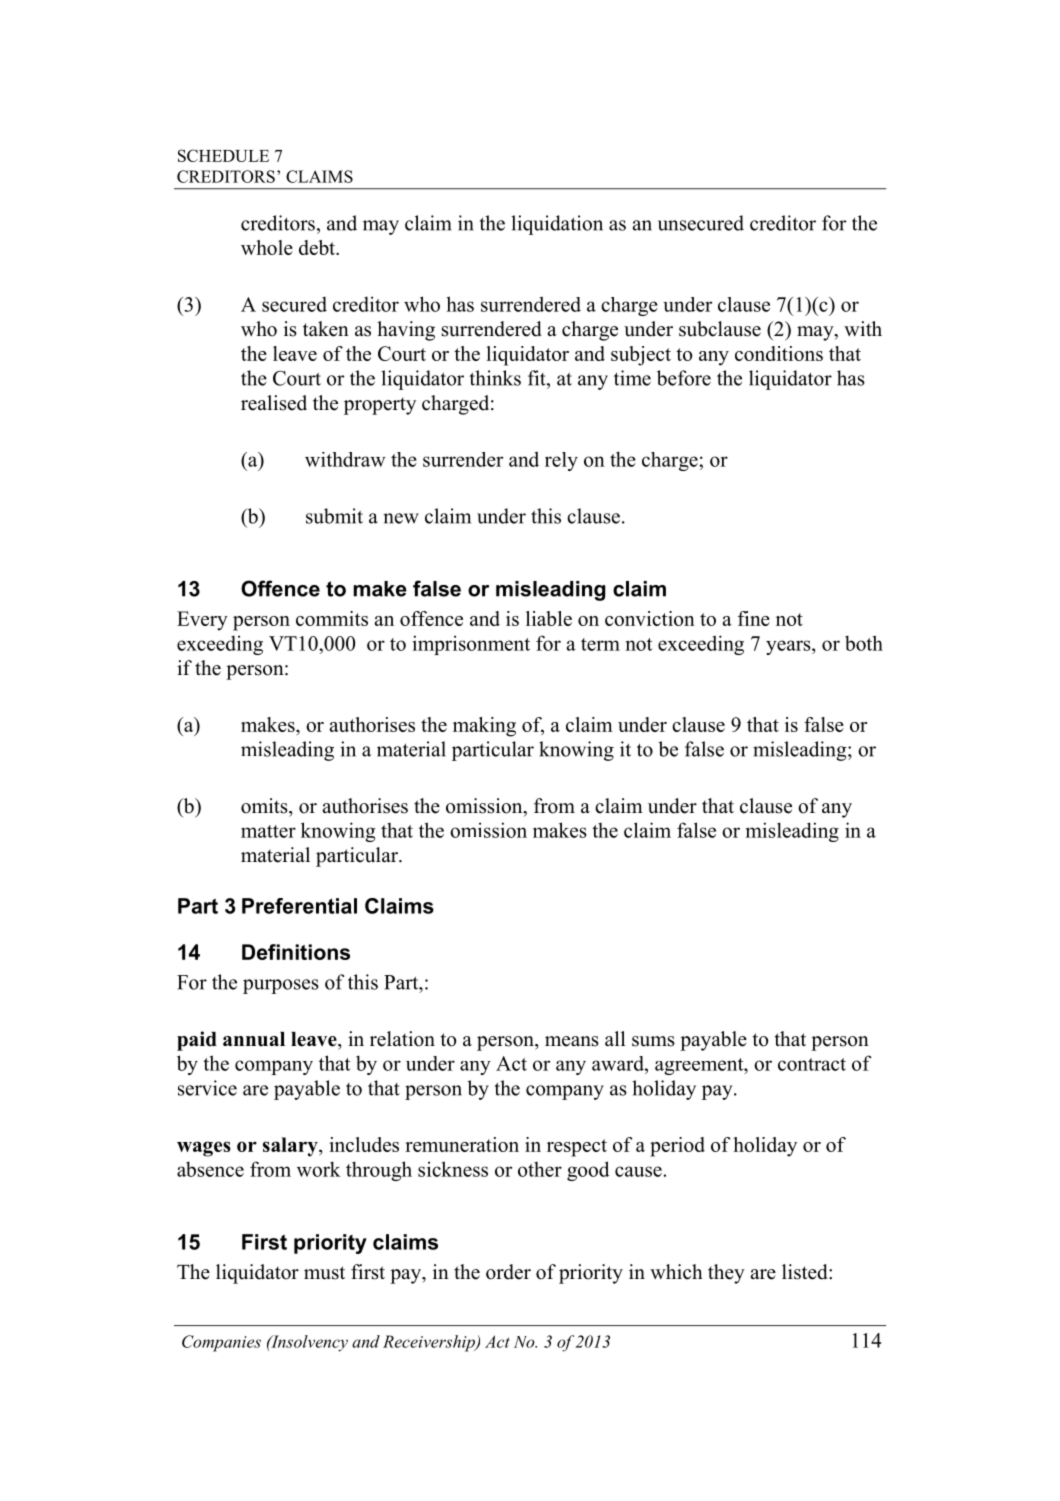 The width and height of the screenshot is (1060, 1501). I want to click on order, so click(508, 1272).
